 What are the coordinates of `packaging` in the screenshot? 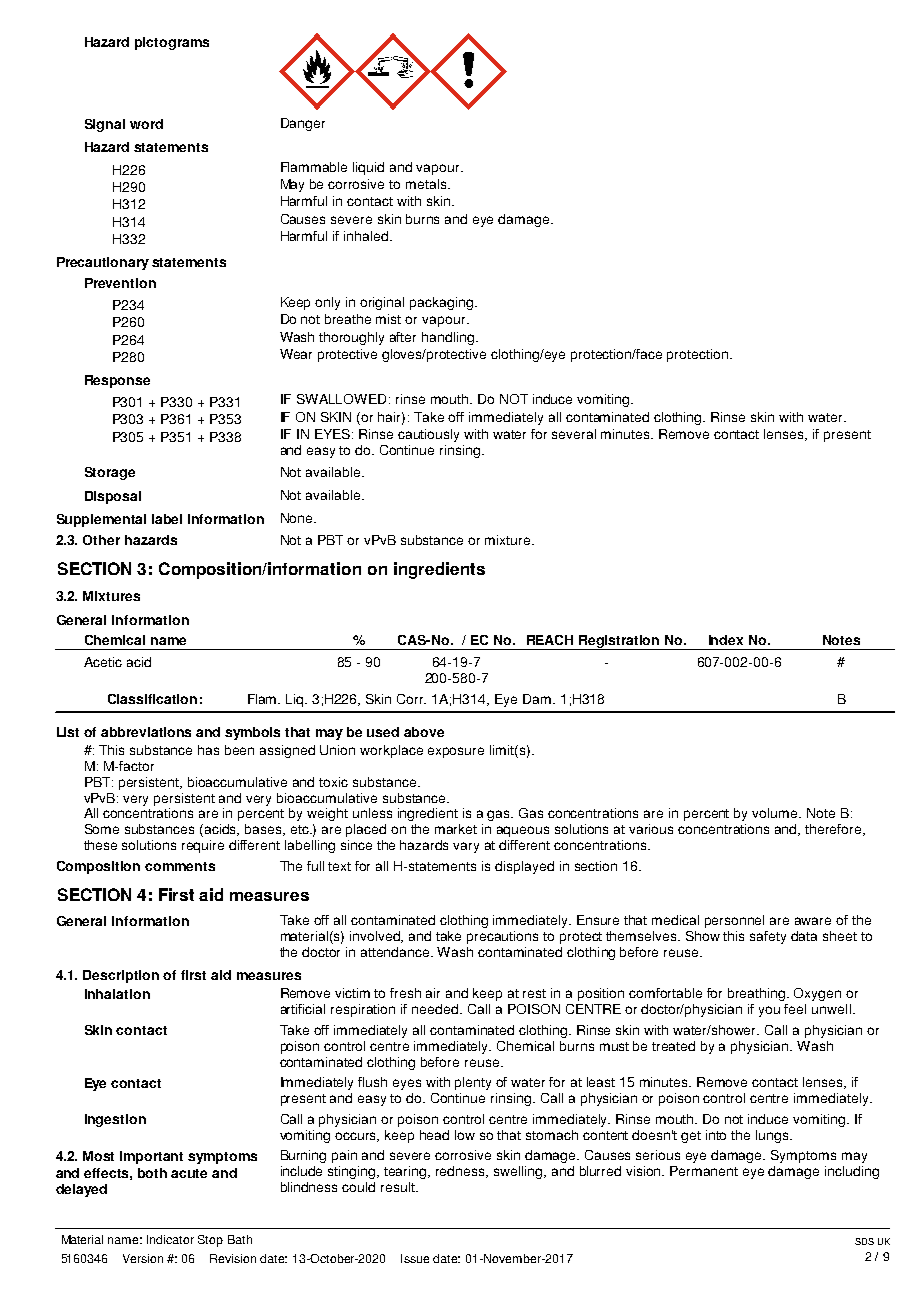 It's located at (443, 303).
